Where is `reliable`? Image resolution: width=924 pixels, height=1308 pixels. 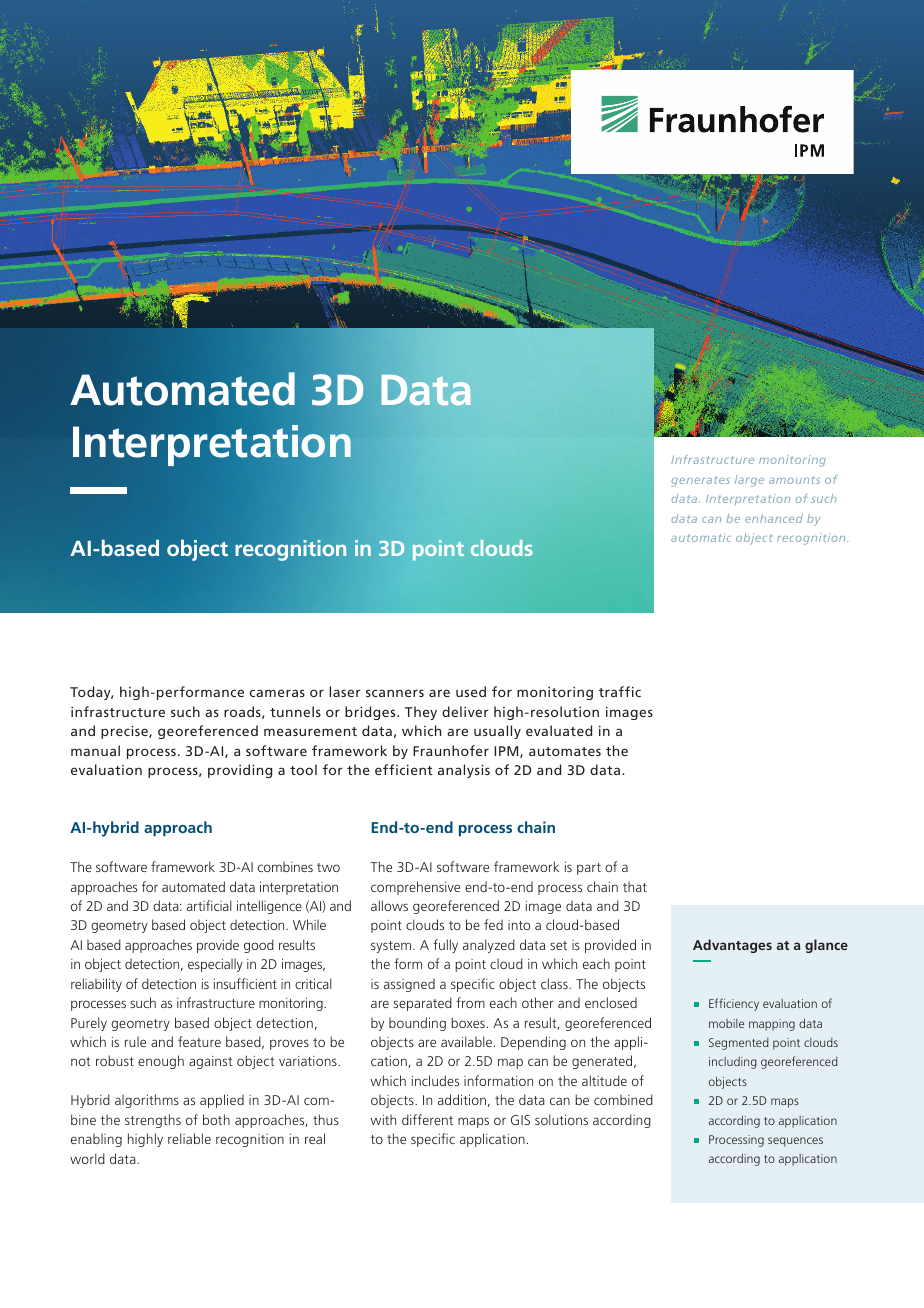 reliable is located at coordinates (189, 1138).
